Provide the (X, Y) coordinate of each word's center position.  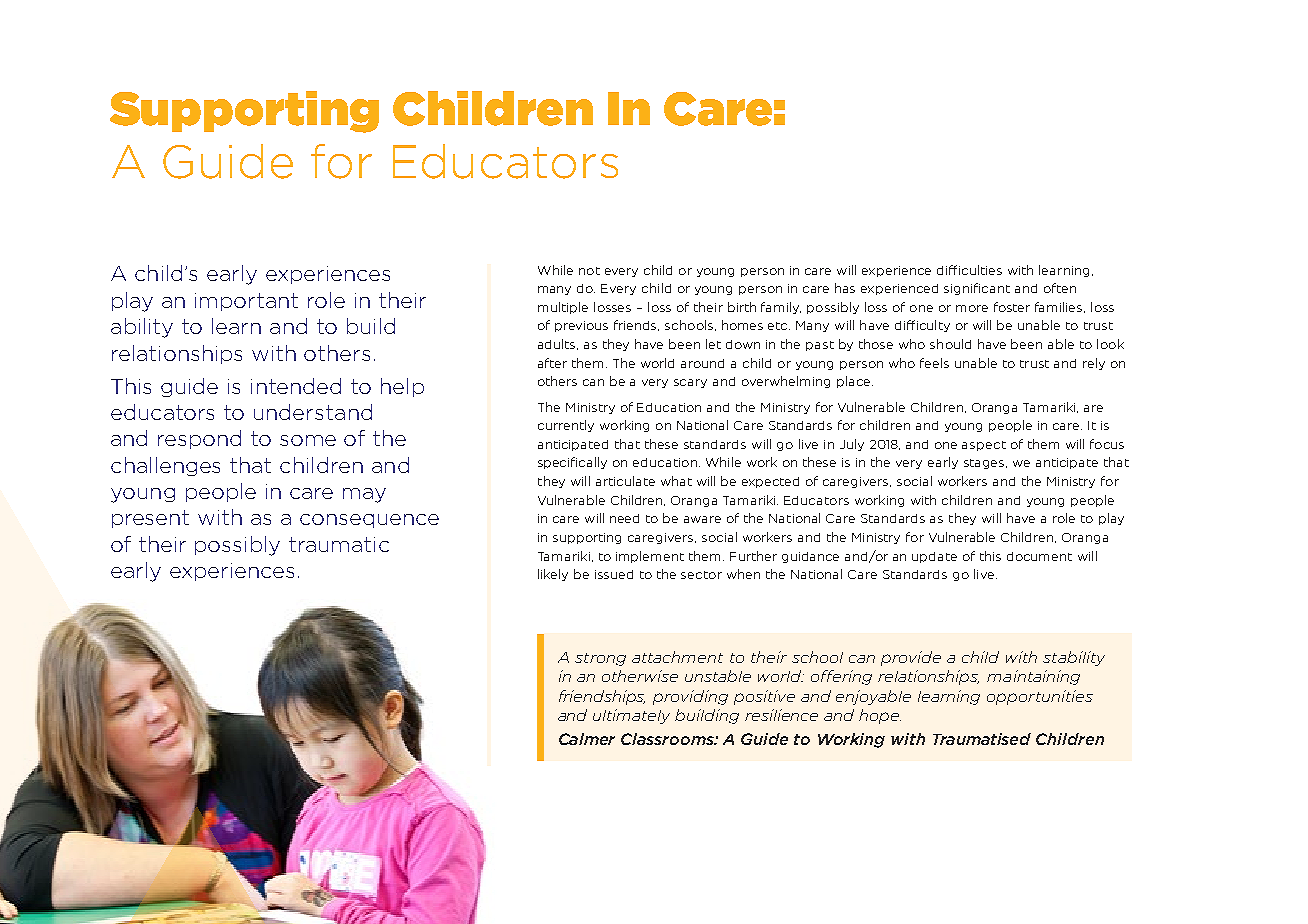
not (589, 271)
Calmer (587, 739)
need (624, 518)
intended (296, 386)
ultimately (631, 716)
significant (977, 289)
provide (911, 658)
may (364, 495)
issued (614, 574)
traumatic (339, 544)
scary (690, 383)
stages (985, 464)
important (246, 302)
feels (934, 363)
